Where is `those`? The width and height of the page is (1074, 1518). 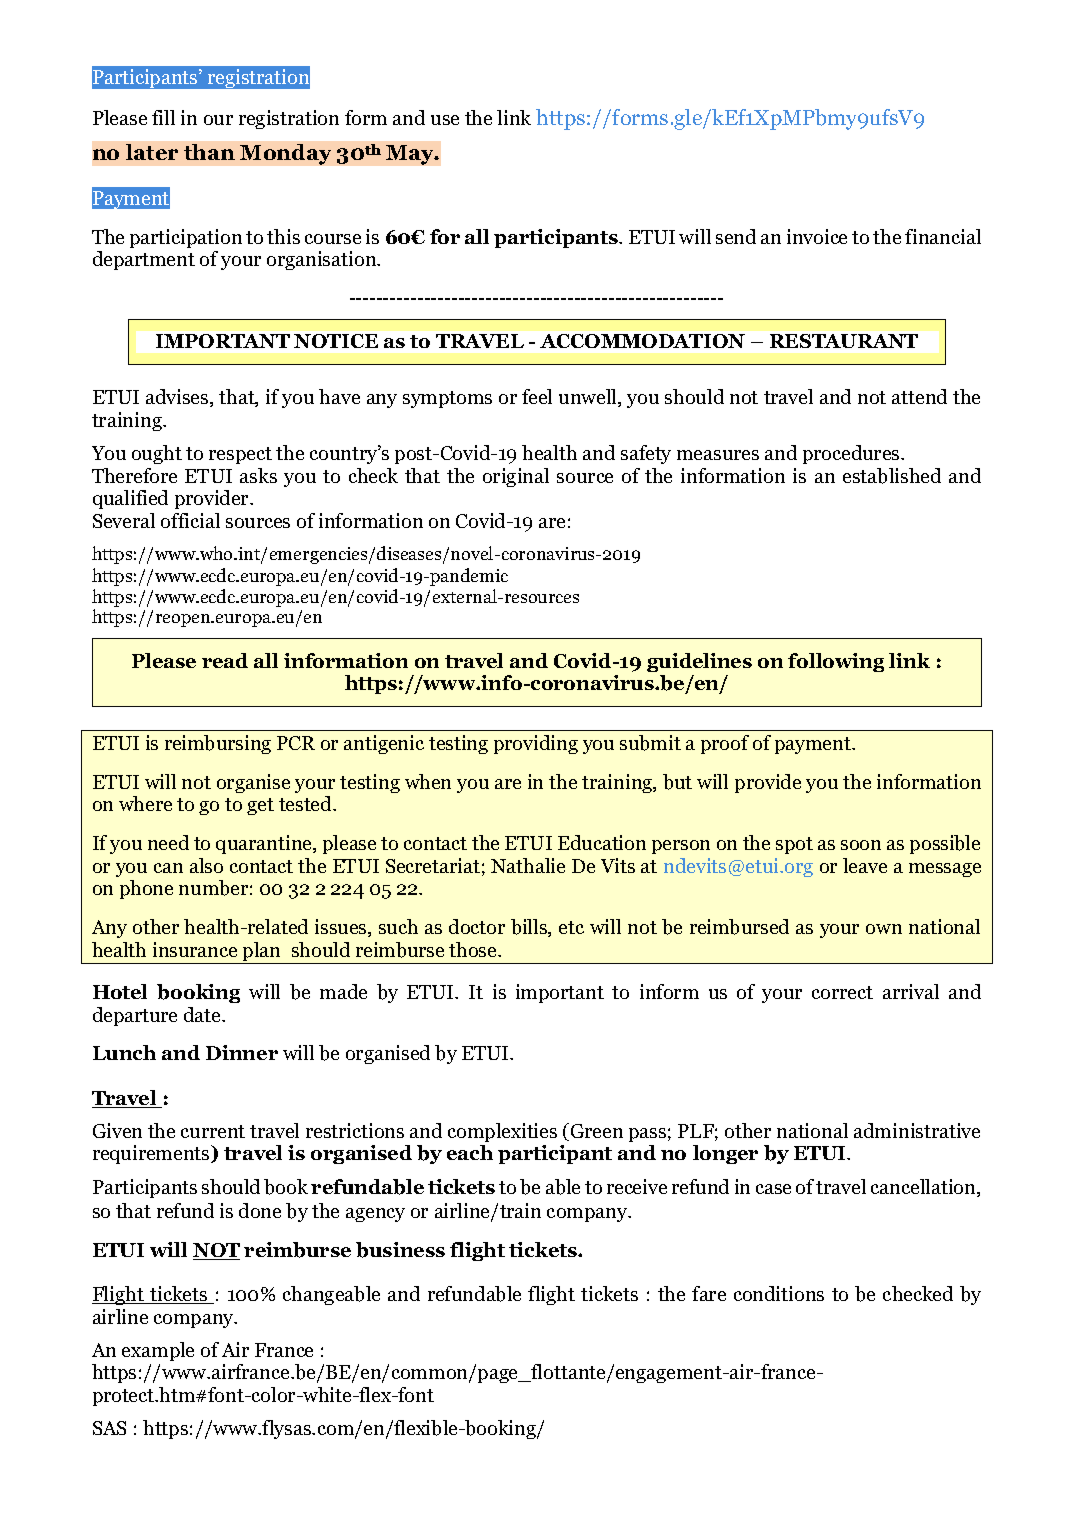
those is located at coordinates (474, 949).
